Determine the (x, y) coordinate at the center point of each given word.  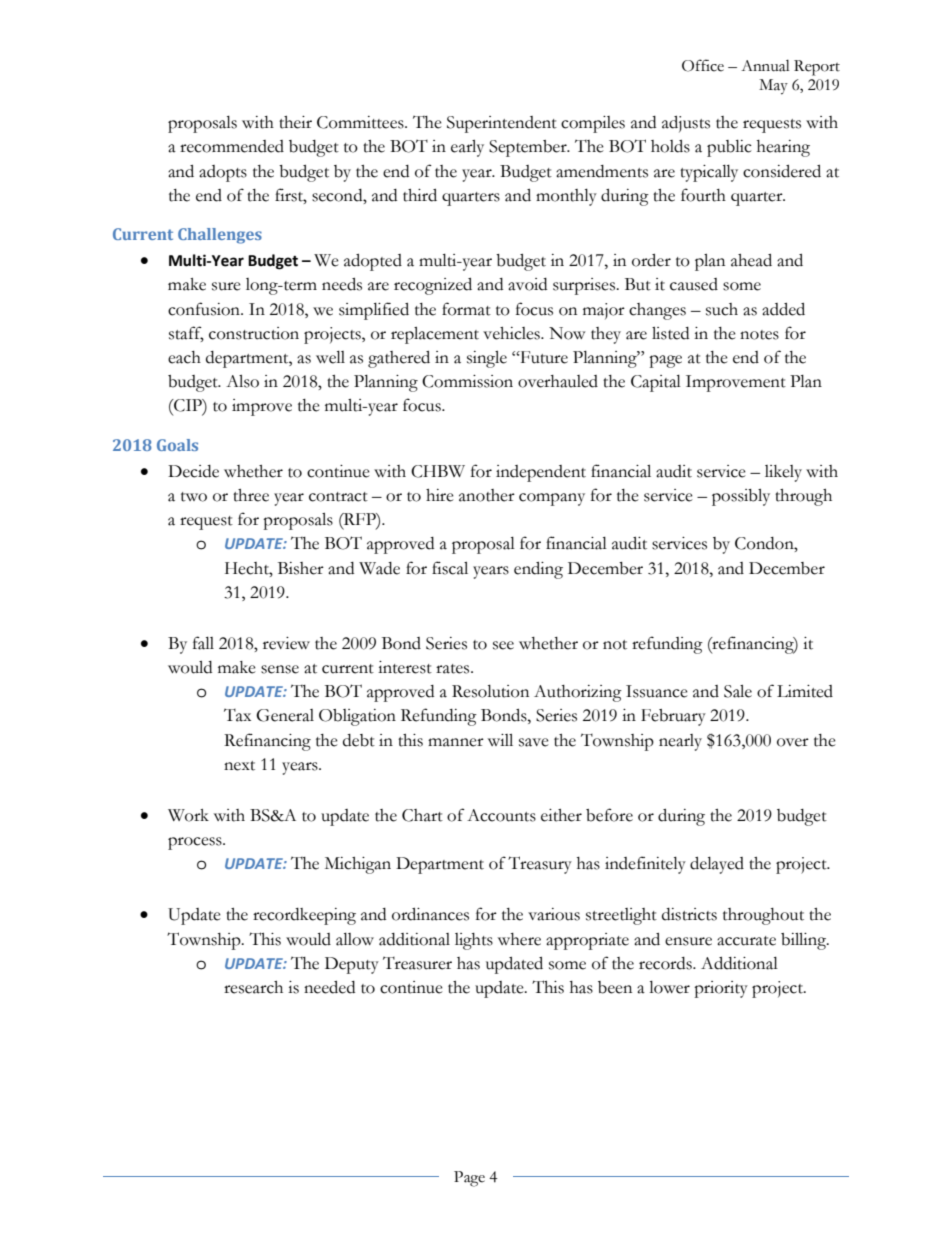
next (239, 766)
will (500, 740)
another (487, 495)
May (773, 87)
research (253, 987)
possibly (741, 497)
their (295, 122)
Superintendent (502, 124)
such (722, 309)
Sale (738, 691)
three (251, 495)
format (466, 309)
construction (254, 333)
